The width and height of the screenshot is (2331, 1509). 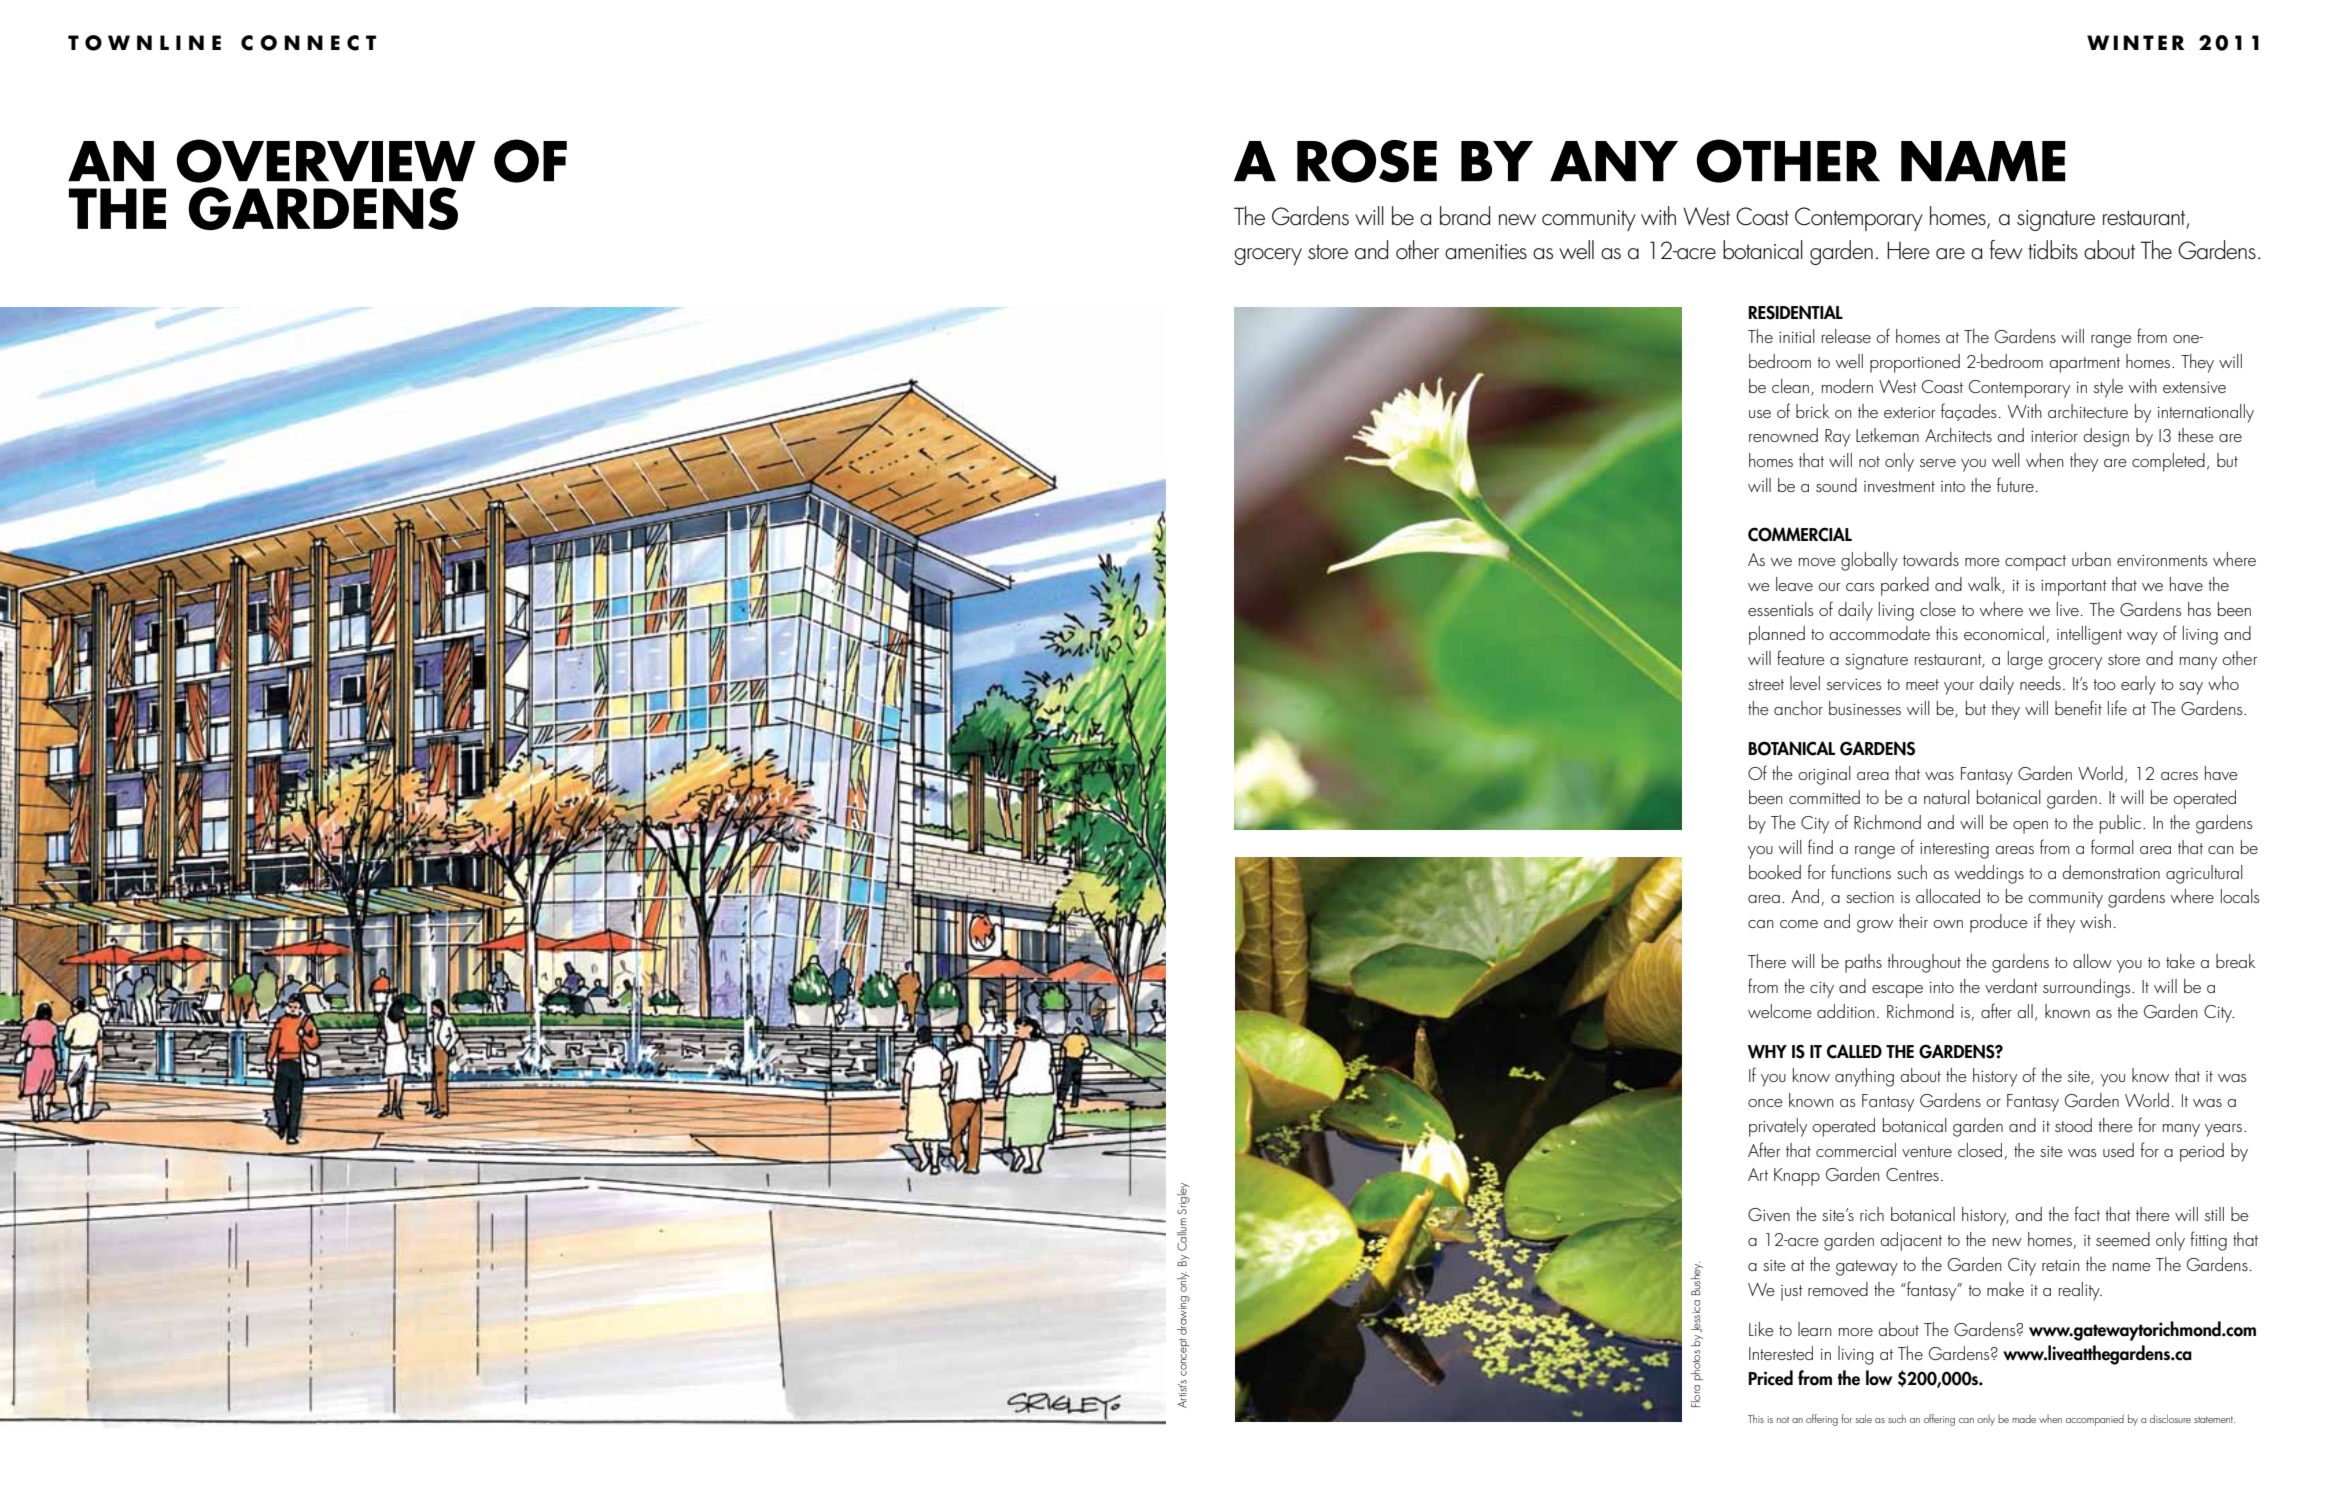 I want to click on amenities, so click(x=1486, y=252).
